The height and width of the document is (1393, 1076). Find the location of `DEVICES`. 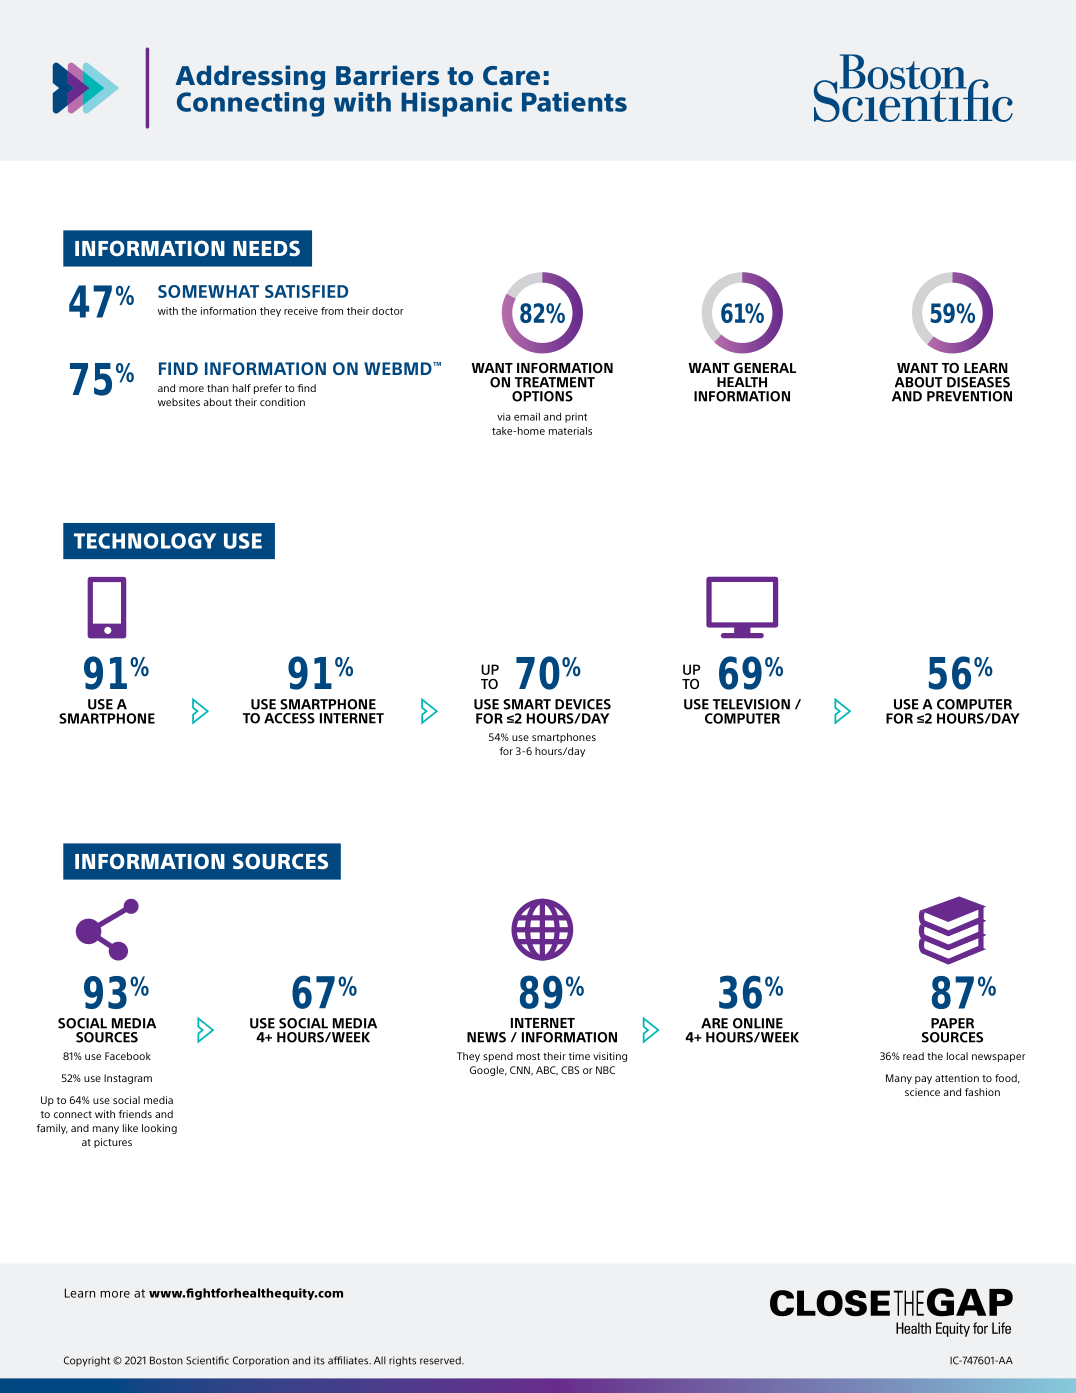

DEVICES is located at coordinates (583, 704).
